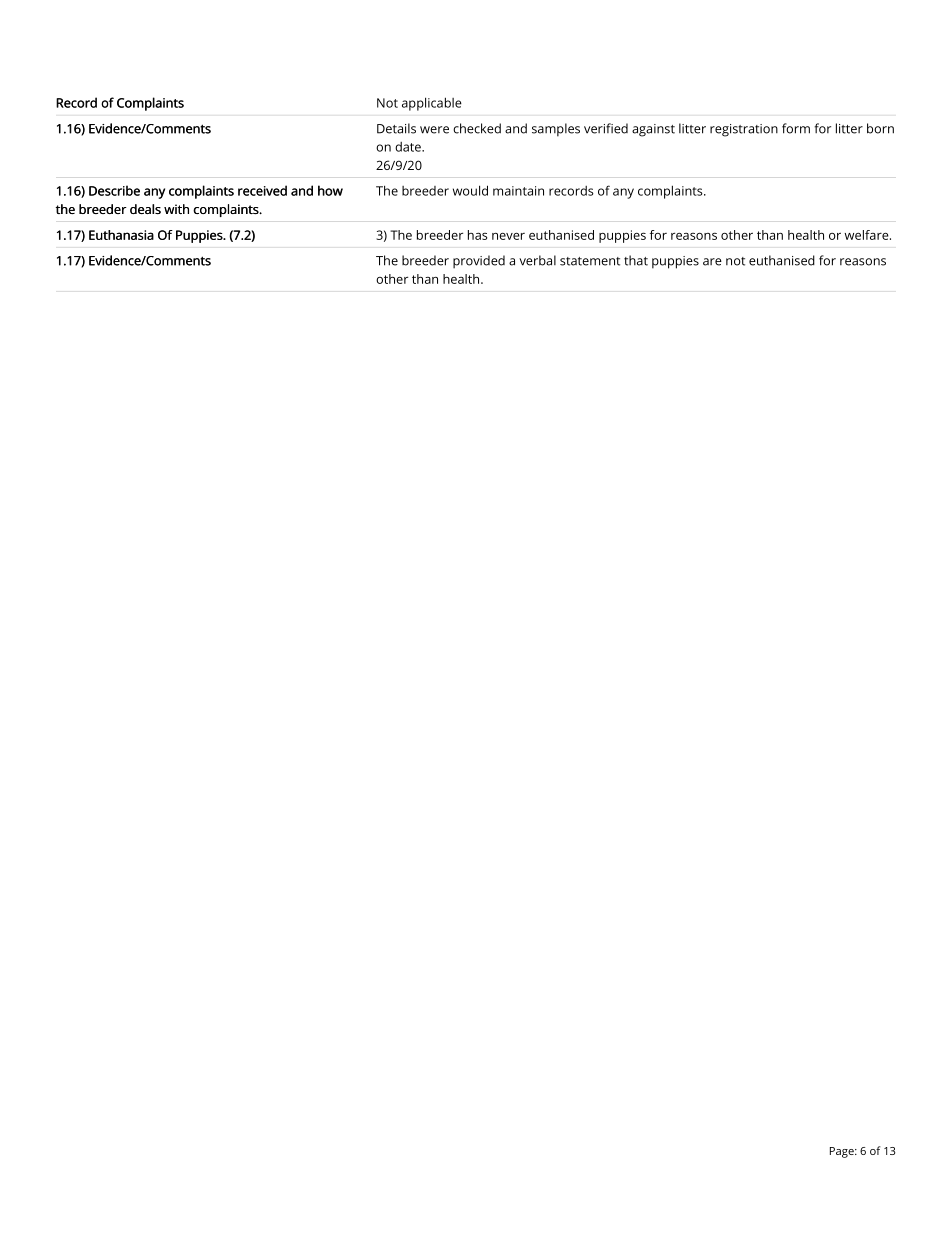 The image size is (952, 1233). Describe the element at coordinates (796, 128) in the page. I see `form` at that location.
